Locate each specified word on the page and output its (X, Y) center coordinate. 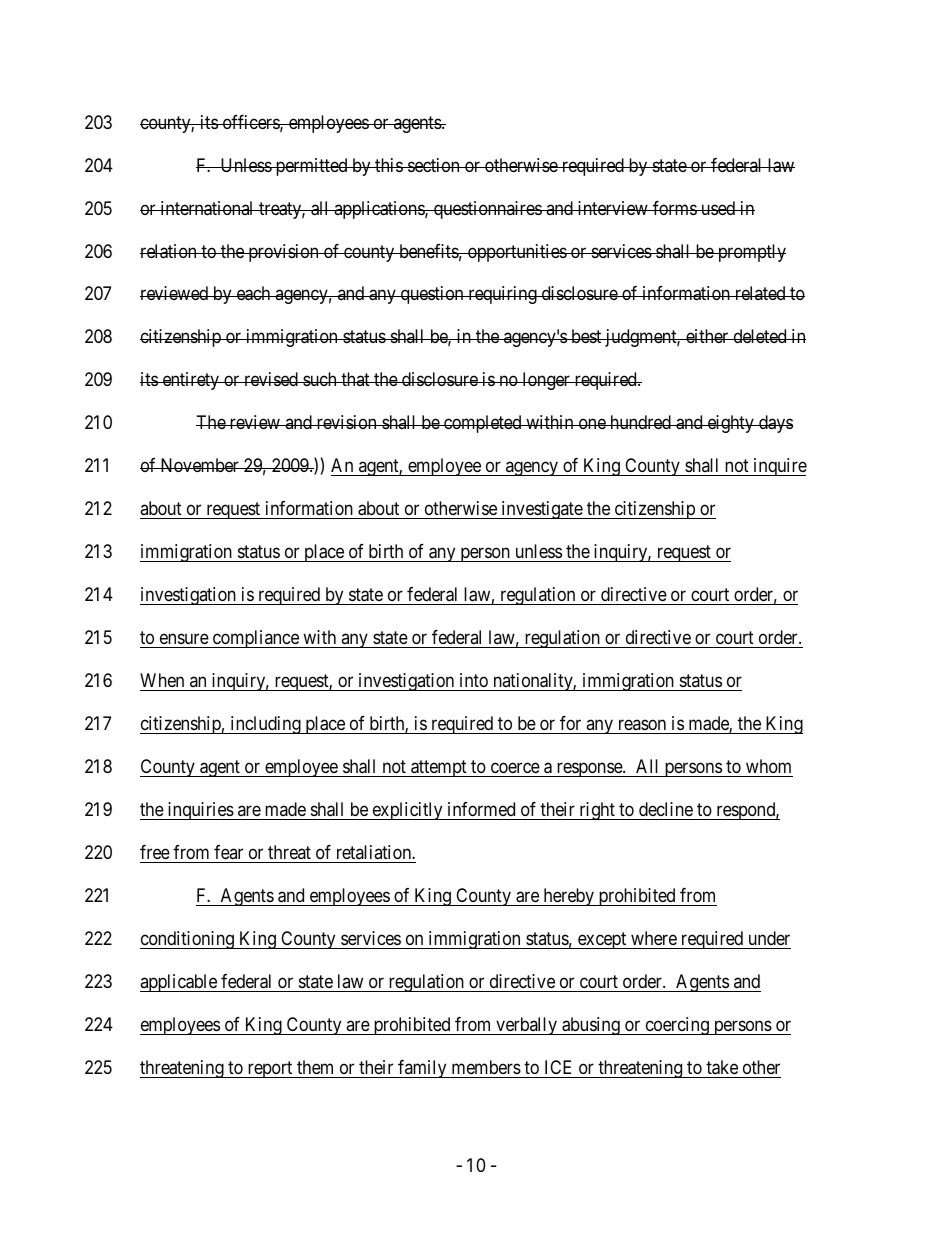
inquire (779, 467)
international (207, 208)
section (434, 165)
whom (768, 766)
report (270, 1069)
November (199, 465)
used (718, 208)
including (265, 725)
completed (483, 424)
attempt (439, 768)
